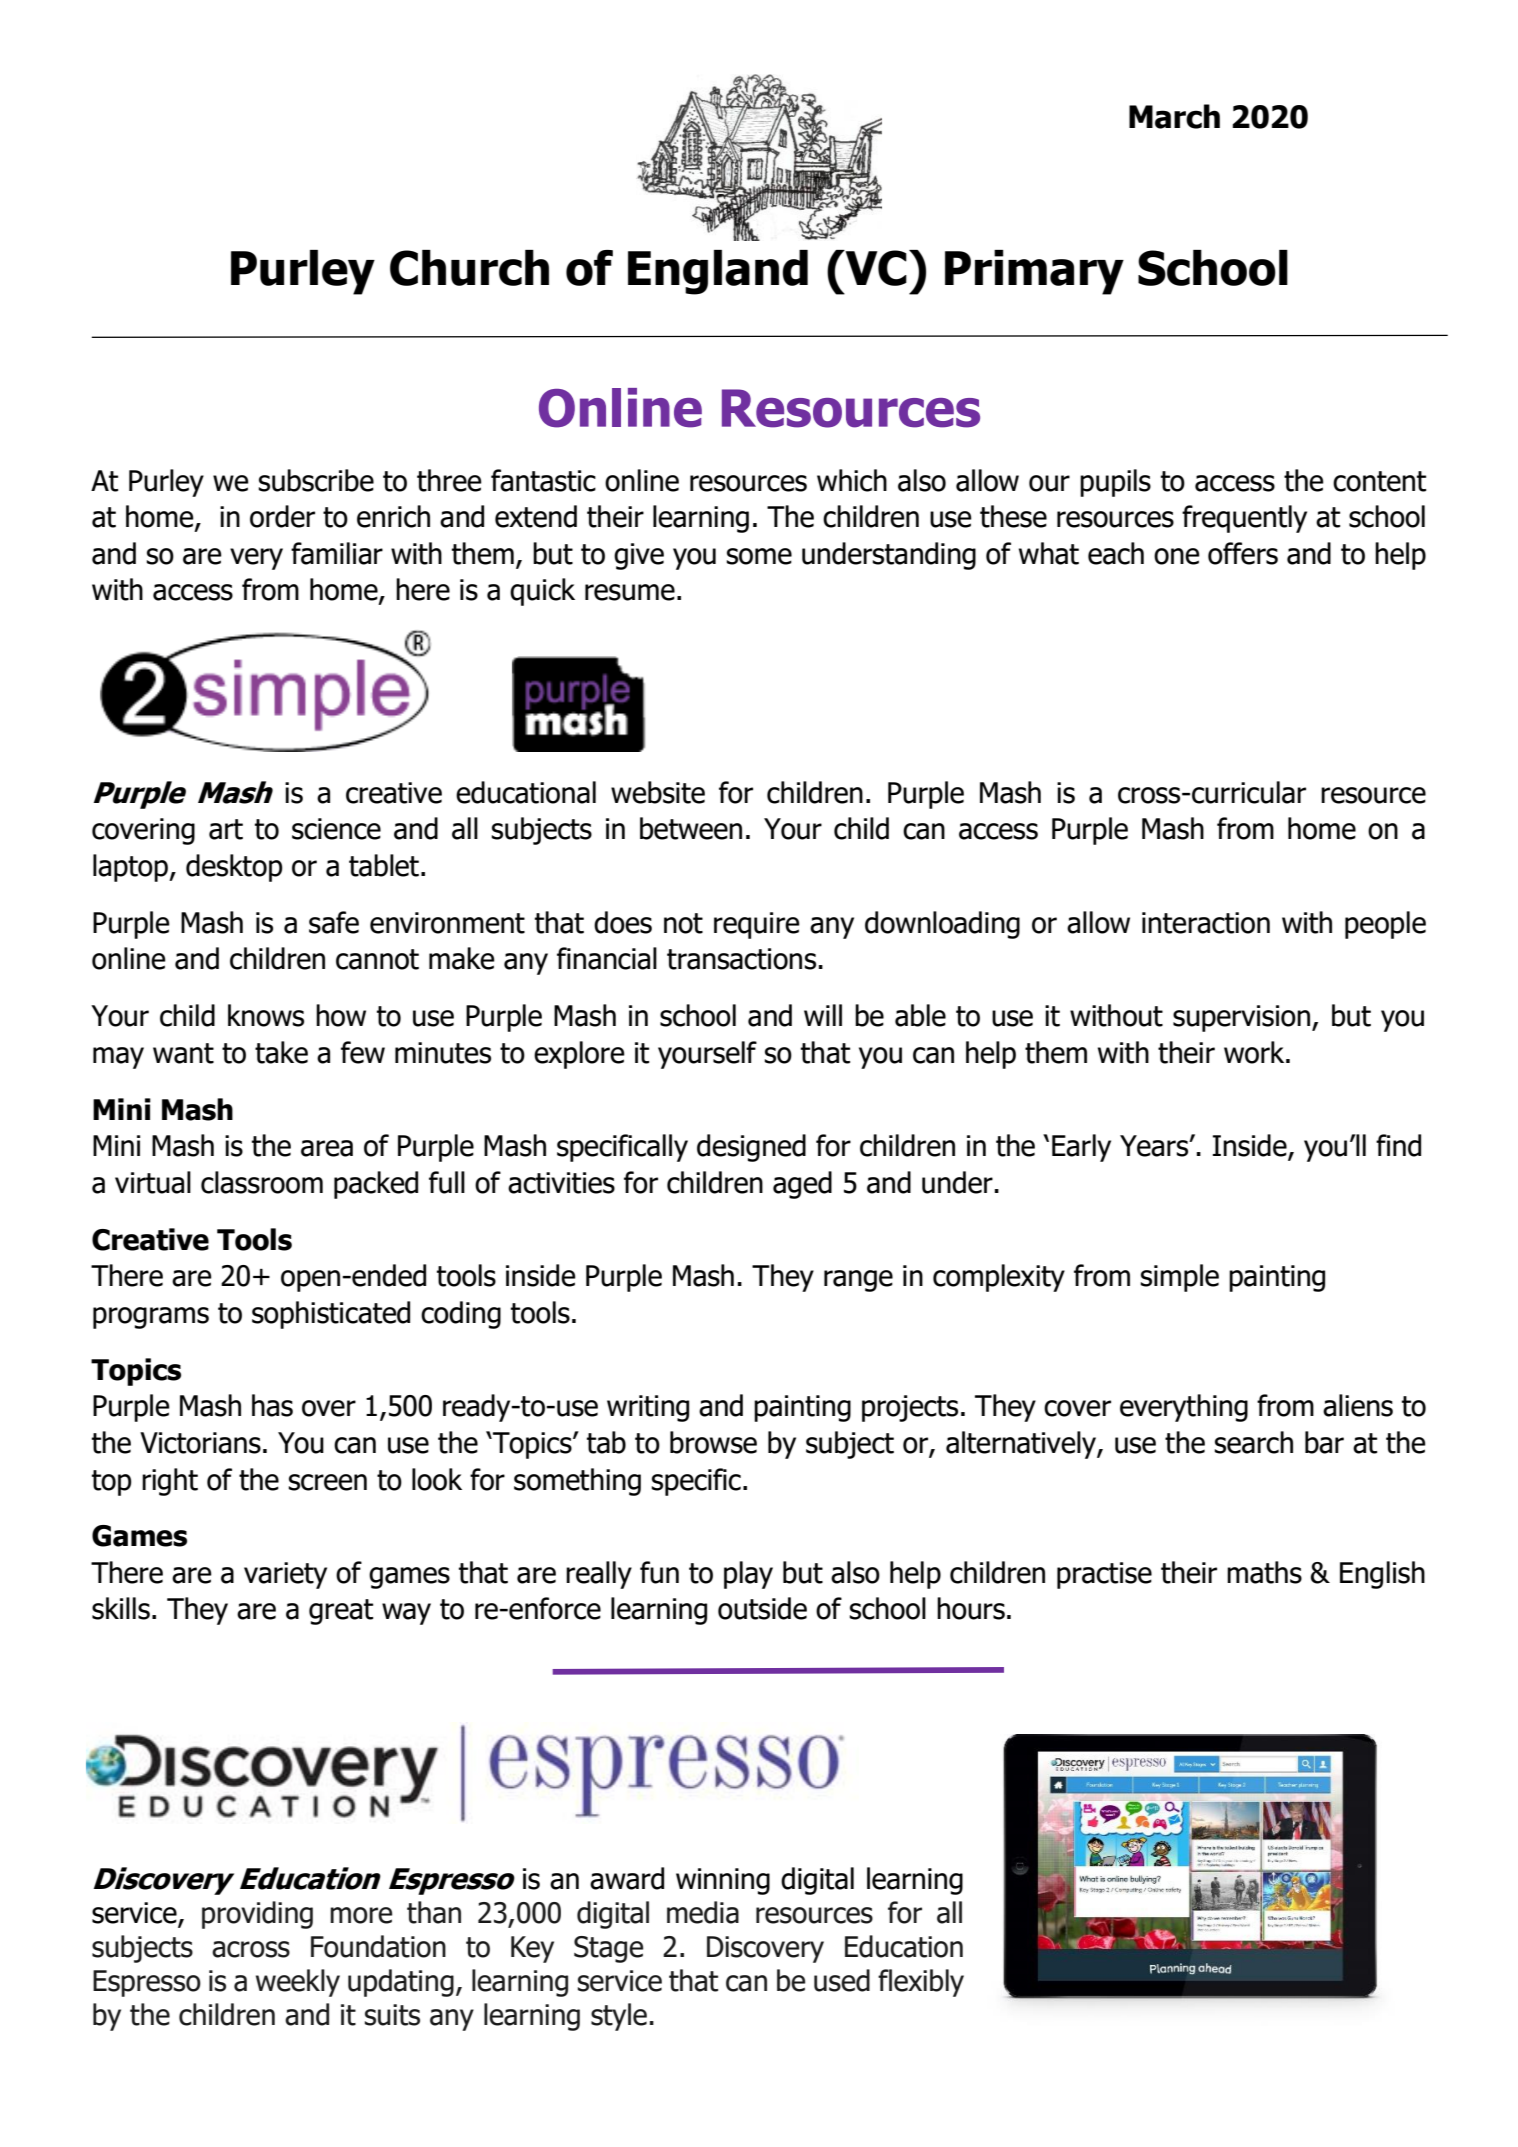  What do you see at coordinates (713, 1442) in the page?
I see `browse` at bounding box center [713, 1442].
